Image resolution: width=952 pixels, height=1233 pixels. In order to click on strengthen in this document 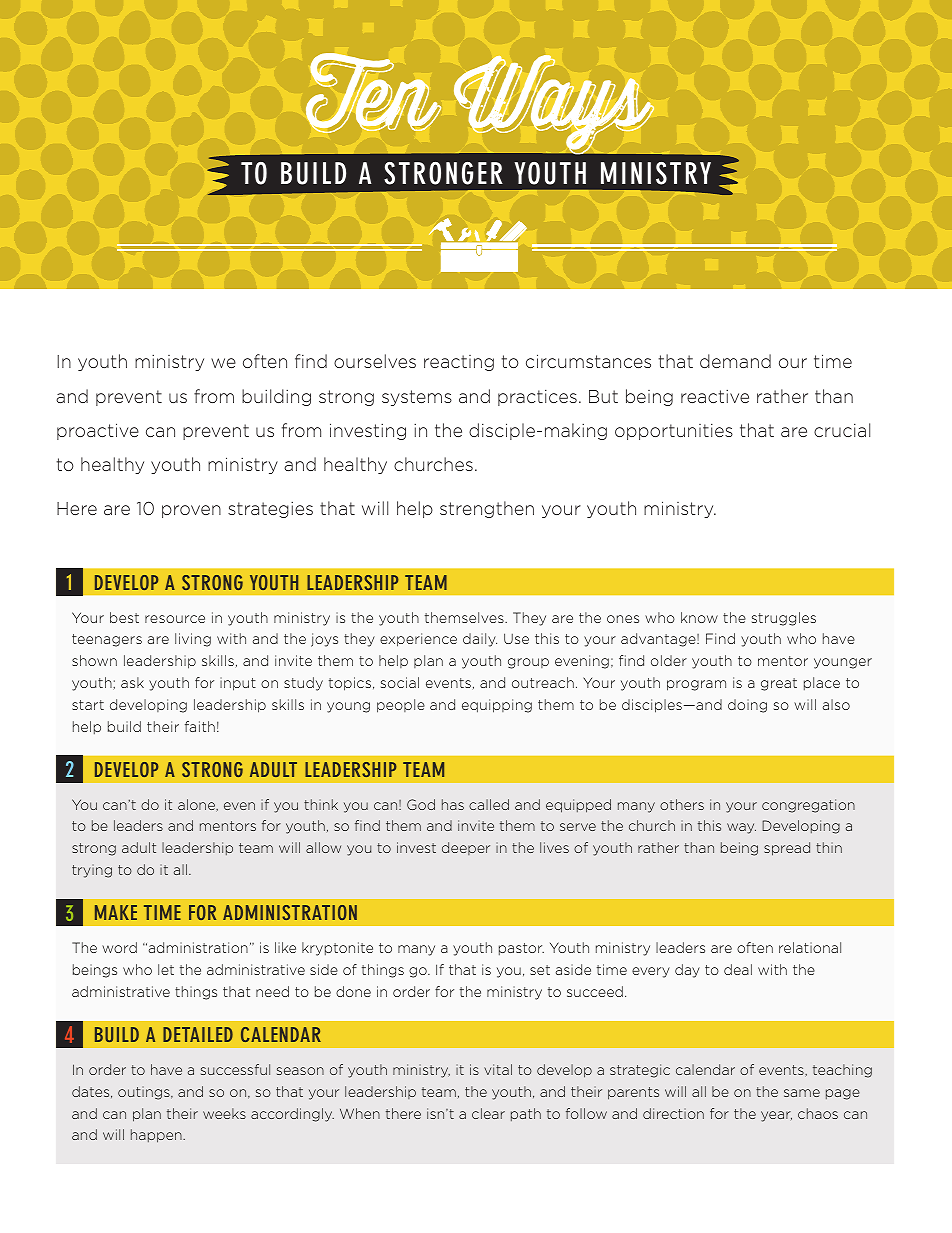, I will do `click(487, 509)`.
